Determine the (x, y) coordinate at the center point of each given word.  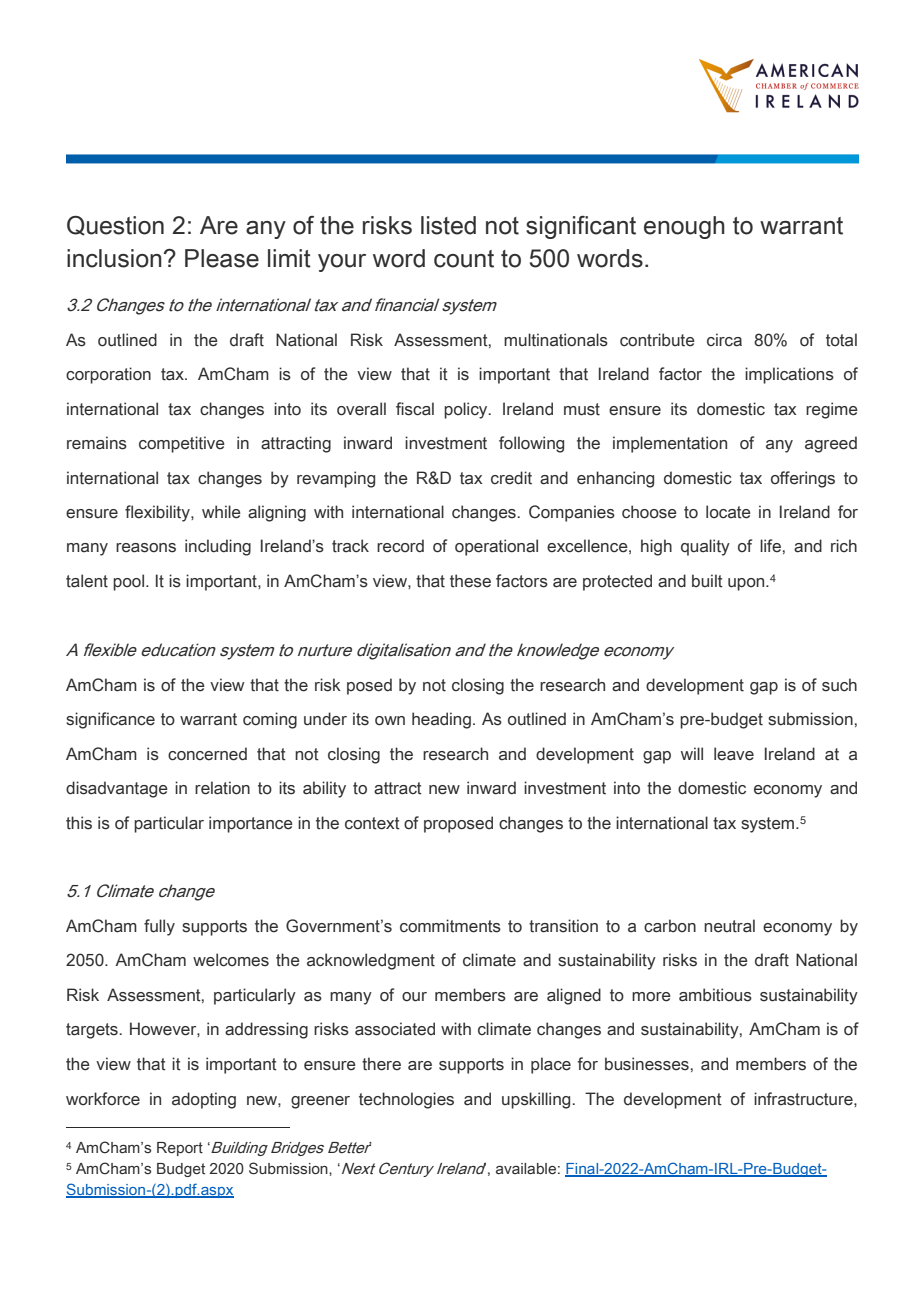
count (464, 259)
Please (222, 258)
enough (684, 227)
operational (496, 547)
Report (180, 1149)
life (770, 546)
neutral (729, 926)
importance (251, 824)
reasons (146, 548)
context (372, 823)
